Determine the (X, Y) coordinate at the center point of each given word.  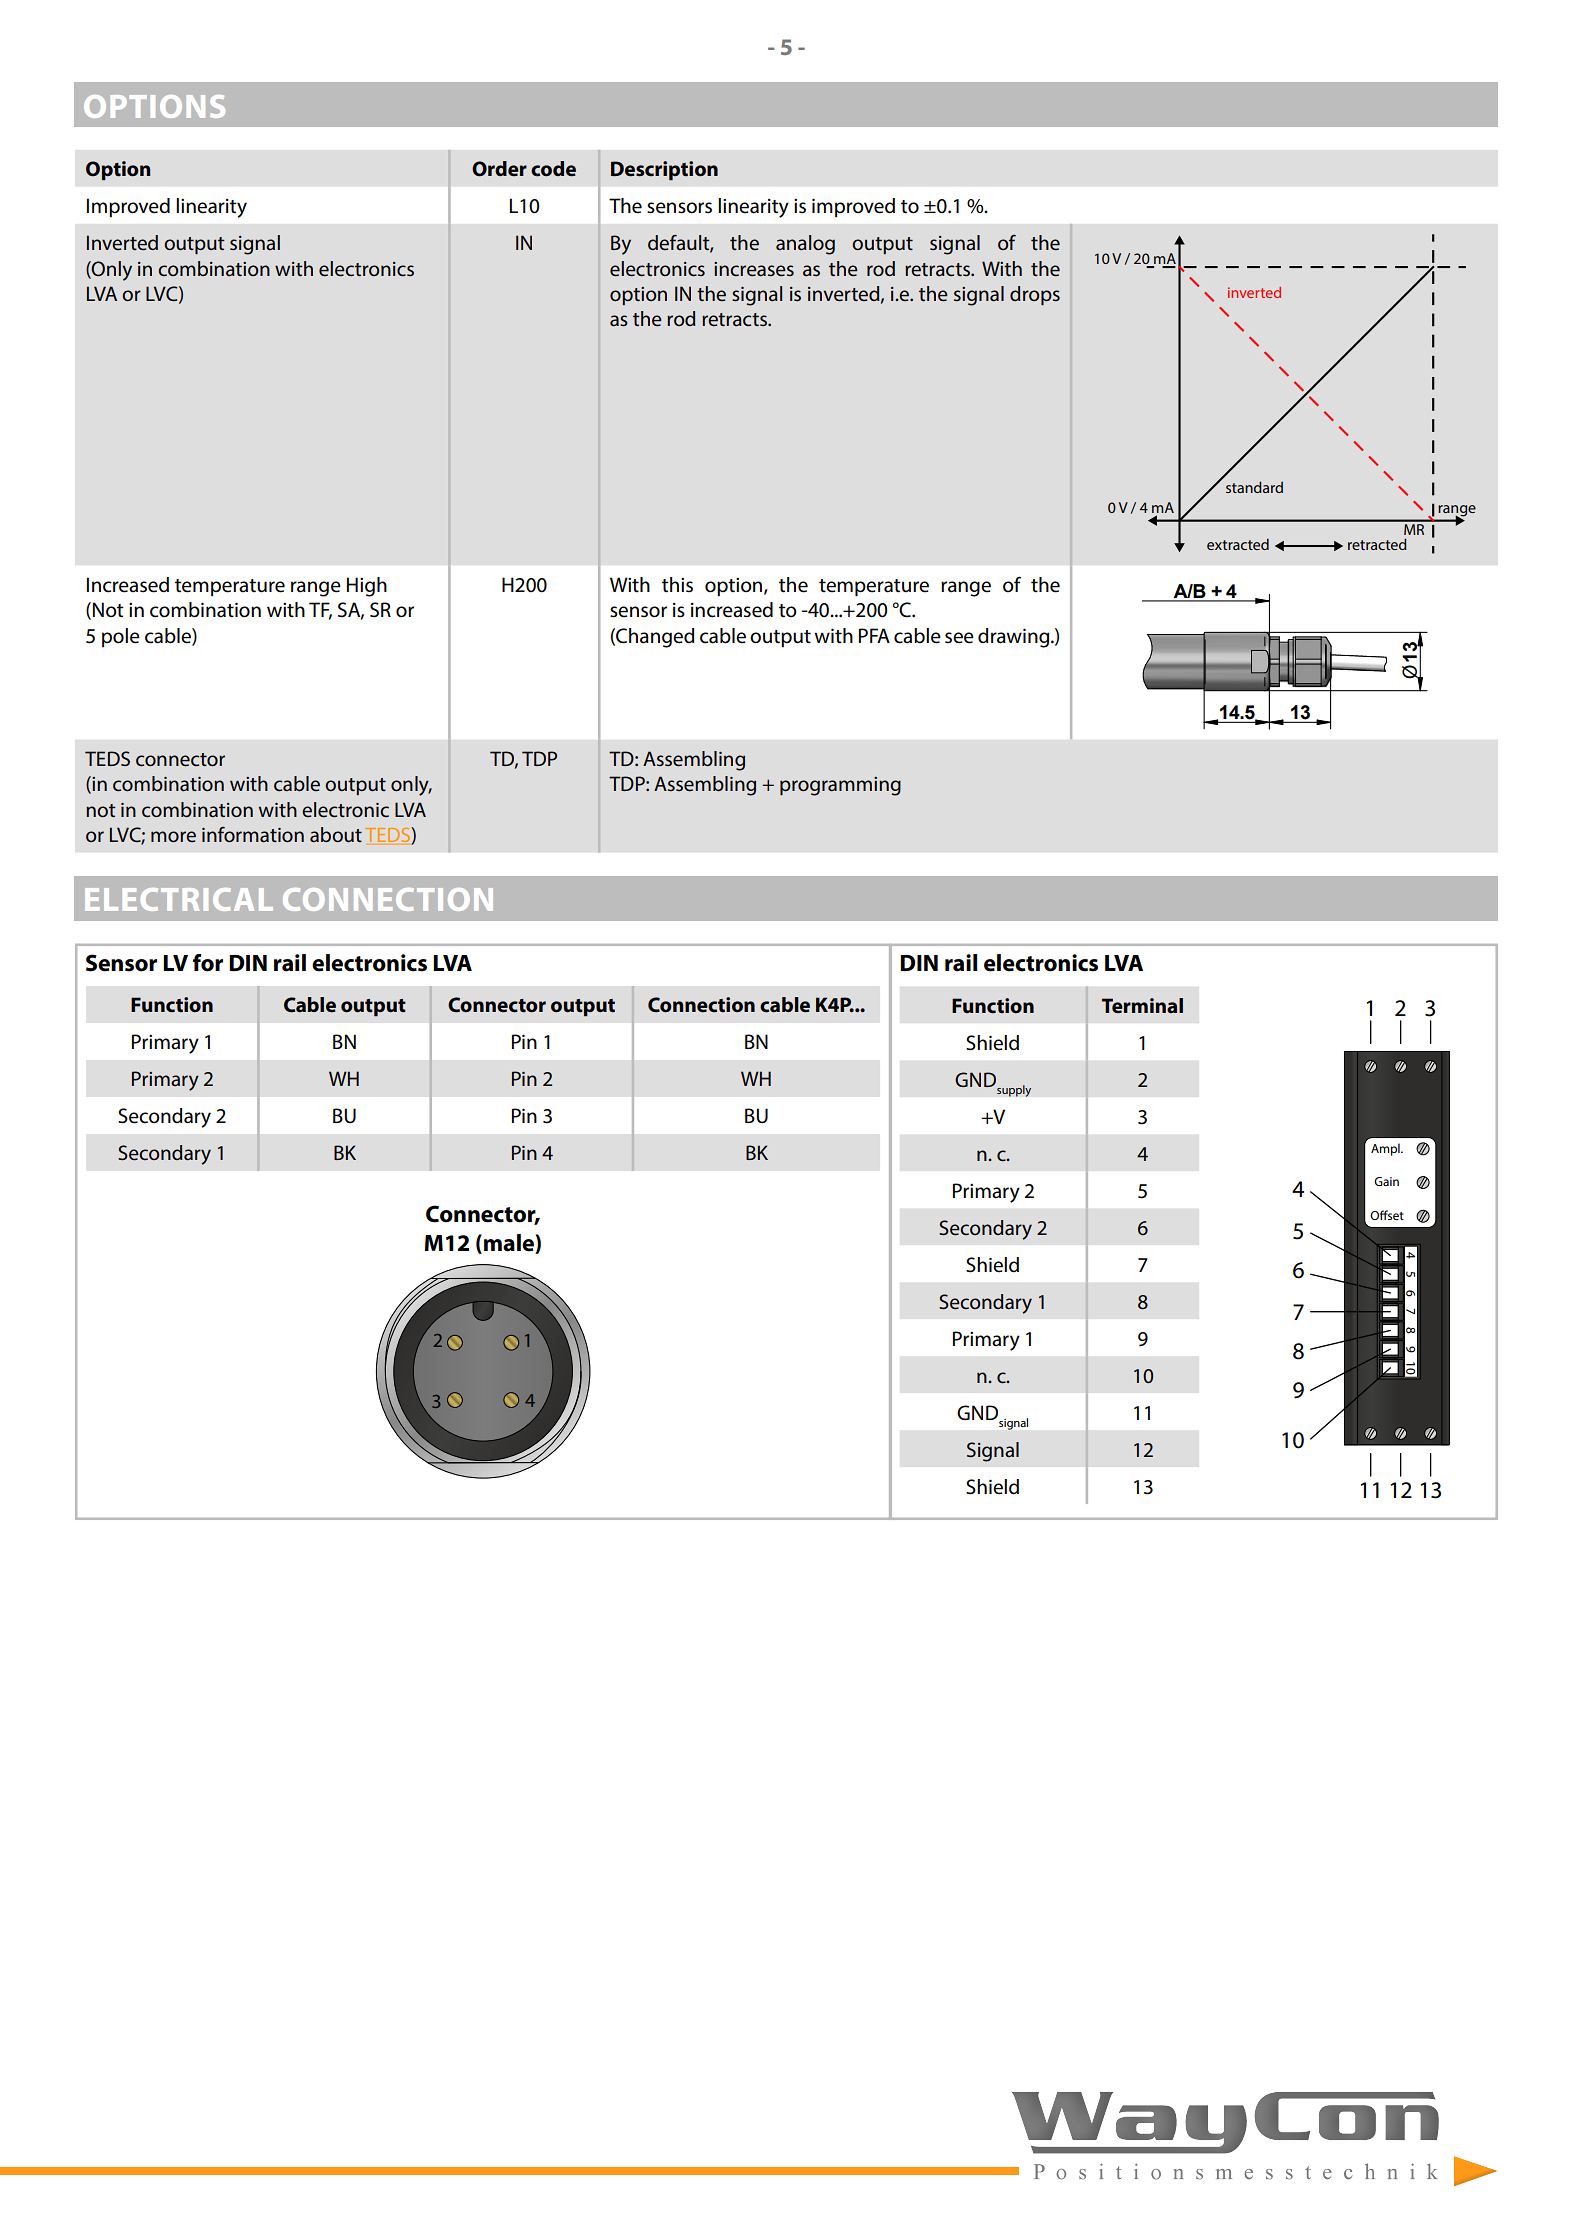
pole (121, 638)
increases (754, 269)
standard (1254, 487)
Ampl (1386, 1149)
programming (840, 786)
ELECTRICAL (179, 899)
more (173, 836)
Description (664, 170)
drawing (1015, 638)
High (367, 587)
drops (1035, 295)
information (253, 835)
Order (499, 169)
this (677, 585)
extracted (1238, 544)
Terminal (1142, 1005)
